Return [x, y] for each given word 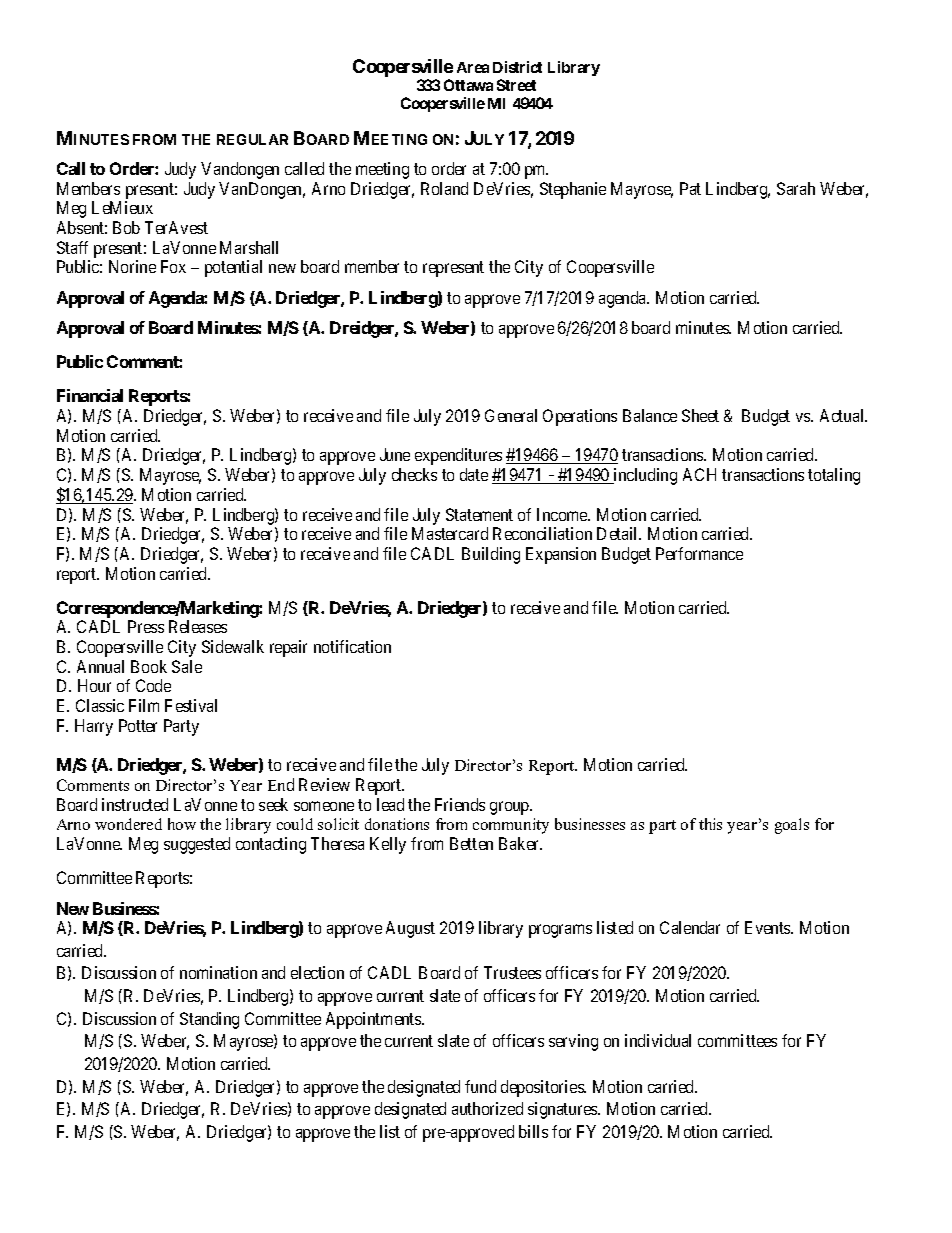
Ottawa [468, 85]
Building [491, 555]
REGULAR [252, 139]
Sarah [796, 188]
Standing [209, 1020]
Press [146, 626]
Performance [699, 553]
